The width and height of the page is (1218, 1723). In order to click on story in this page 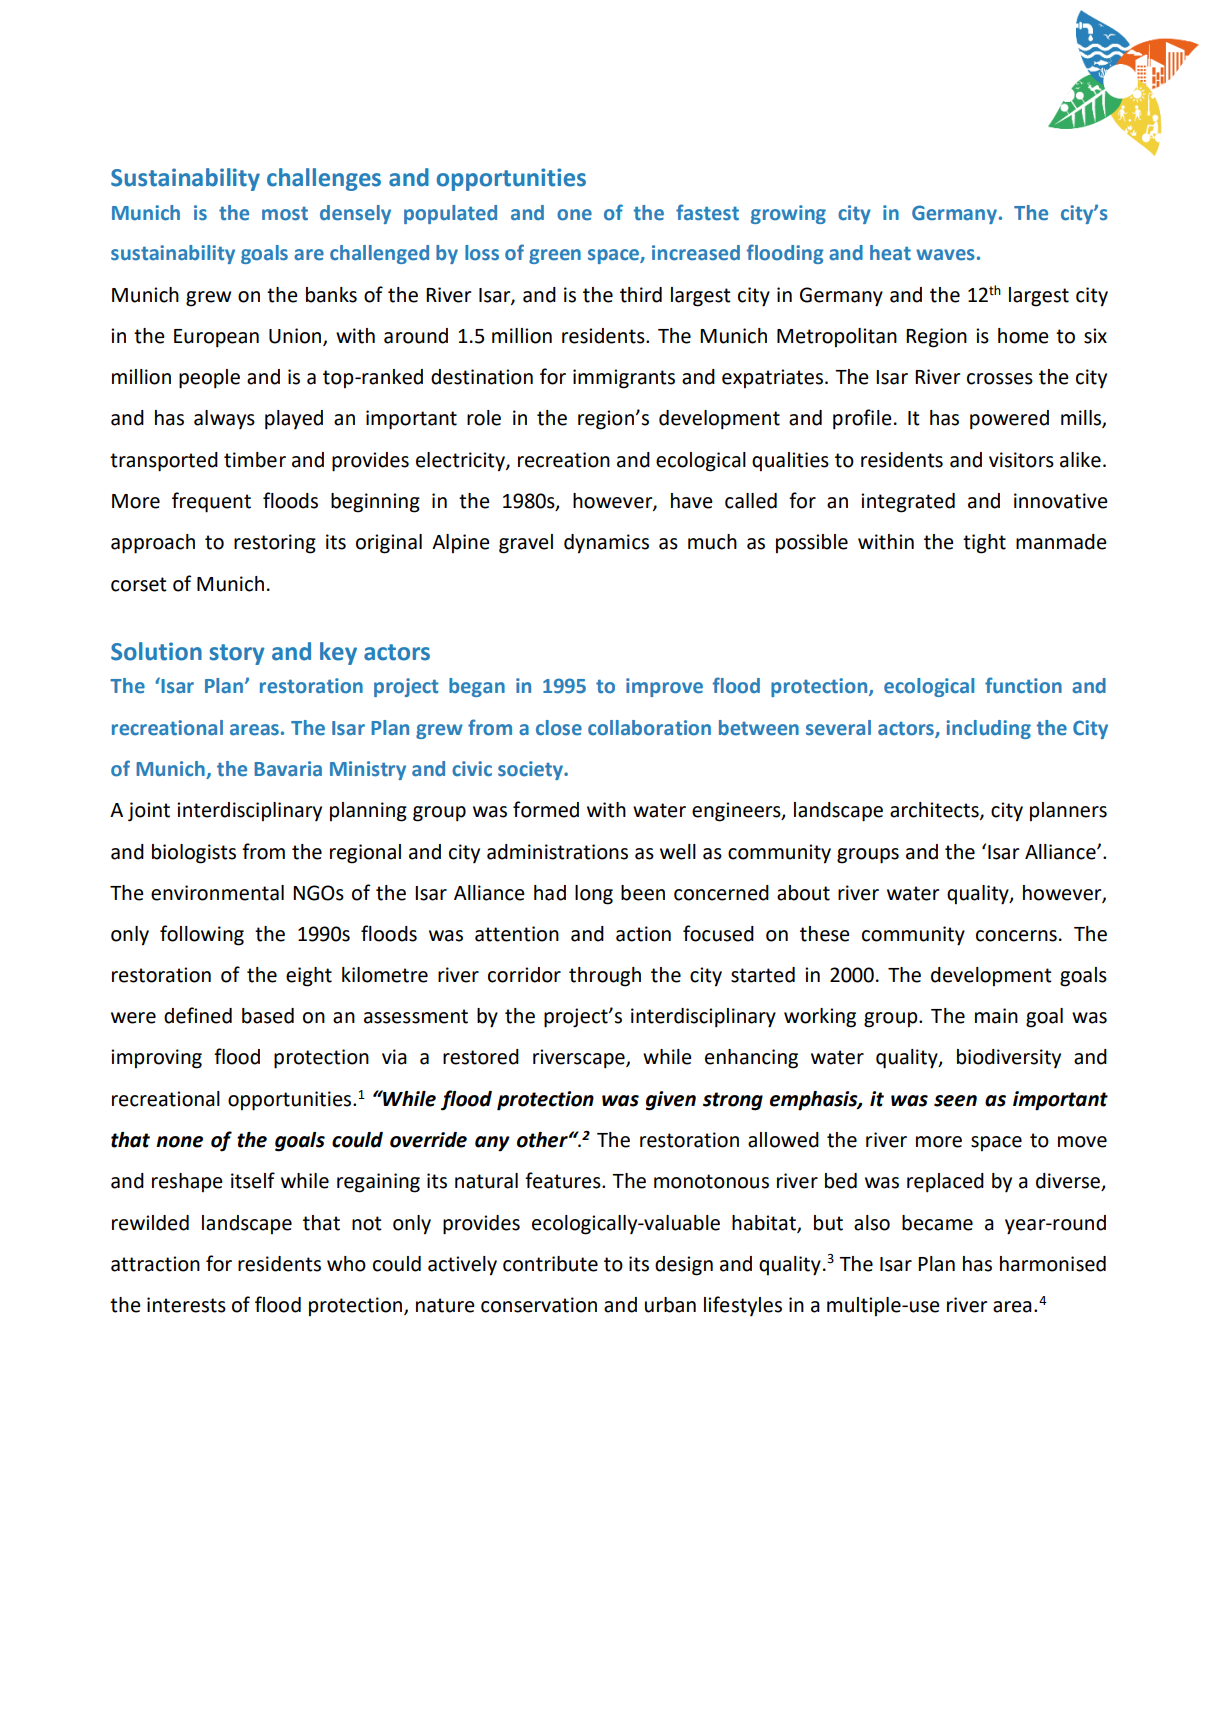, I will do `click(237, 654)`.
